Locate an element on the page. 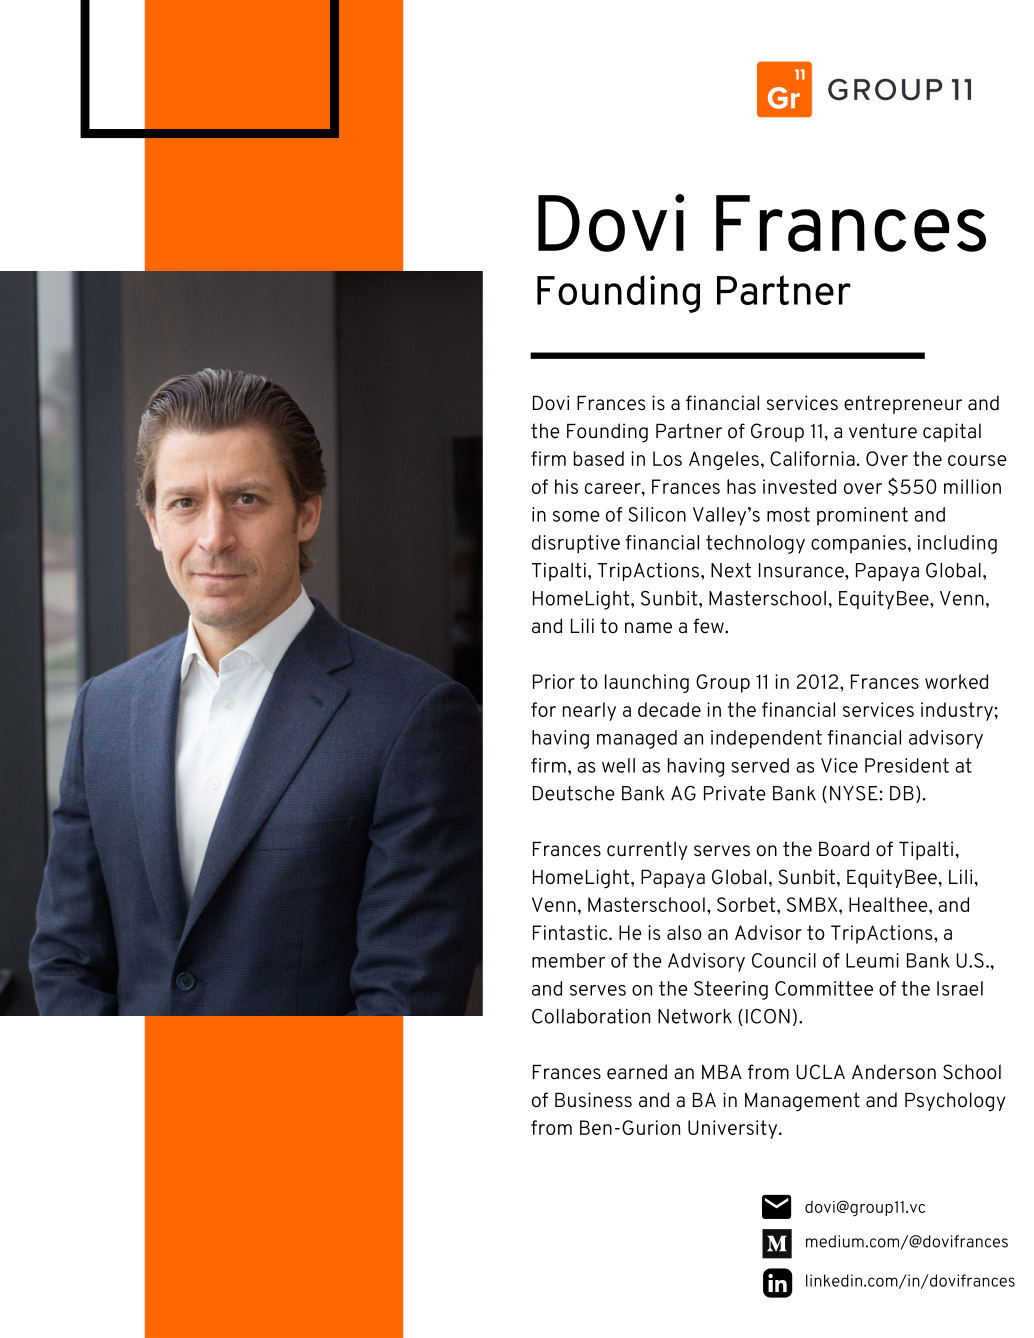  currently is located at coordinates (647, 850).
